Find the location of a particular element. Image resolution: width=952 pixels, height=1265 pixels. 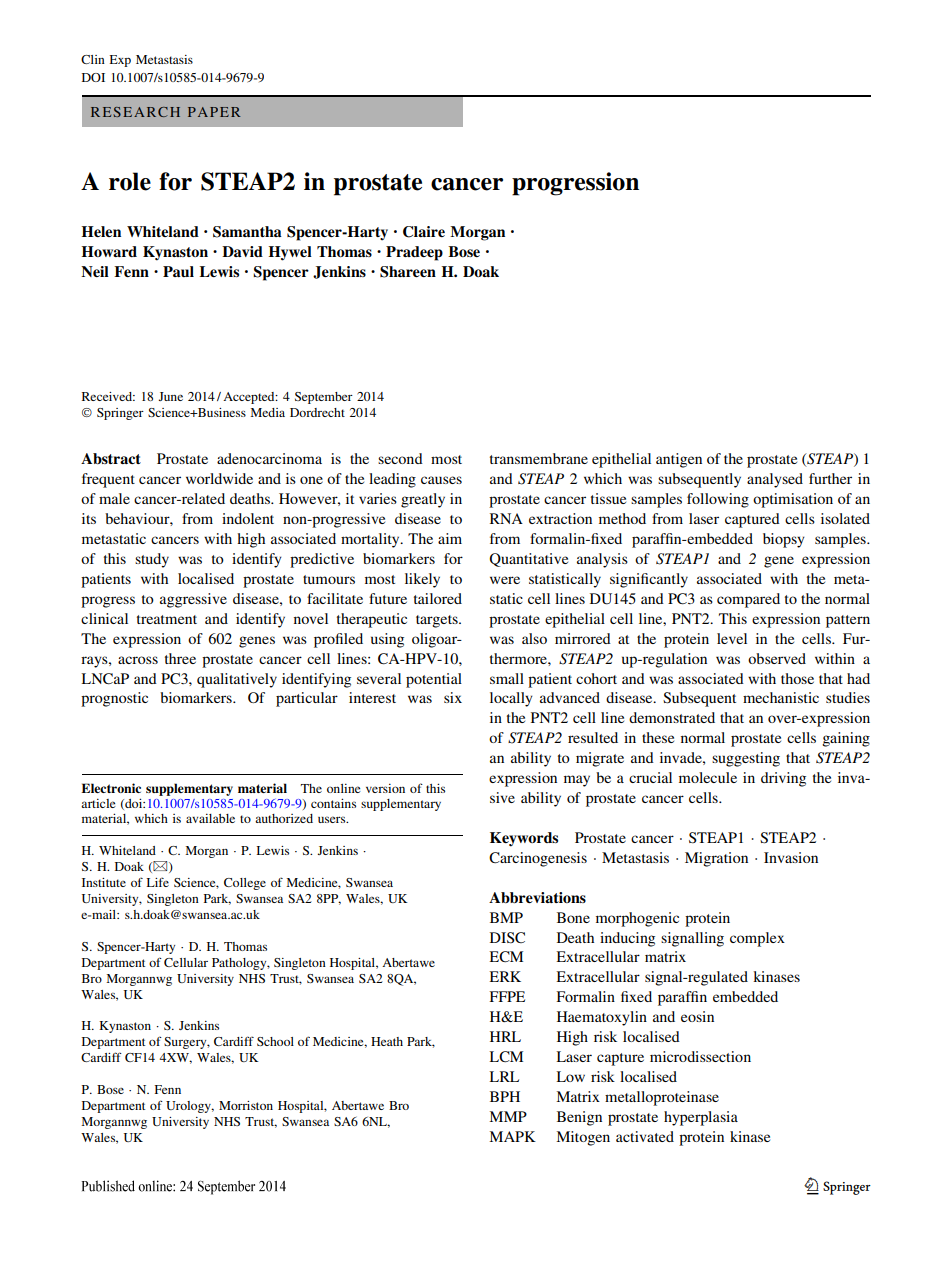

Claire is located at coordinates (424, 232).
